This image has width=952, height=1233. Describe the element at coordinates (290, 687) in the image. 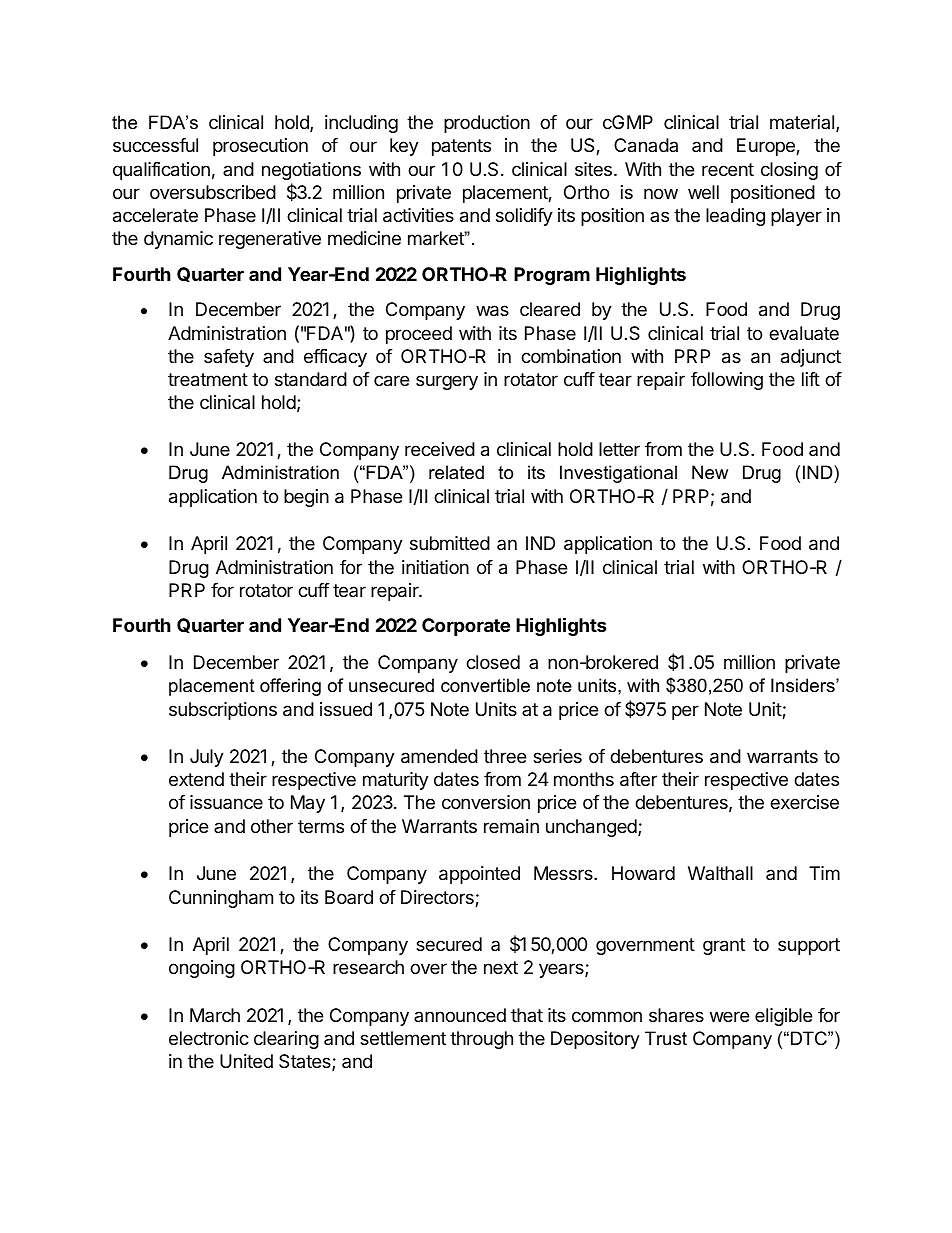

I see `offering` at that location.
